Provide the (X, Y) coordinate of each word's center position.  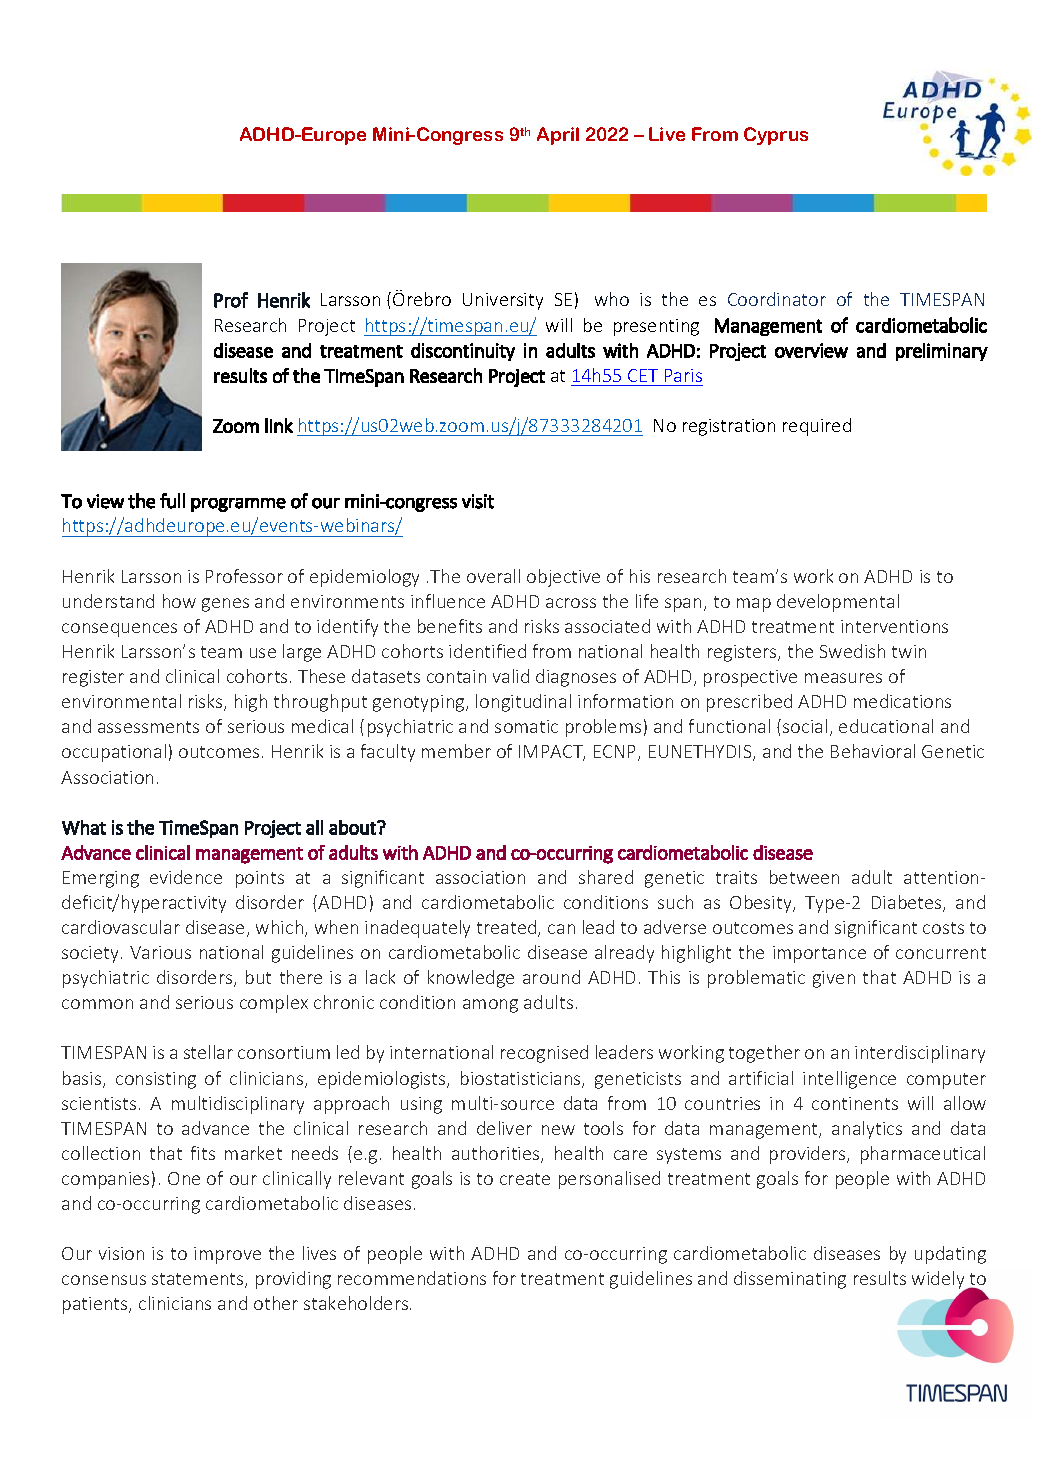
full (172, 501)
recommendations (412, 1278)
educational (886, 726)
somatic (526, 726)
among (490, 1006)
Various (160, 952)
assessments (148, 727)
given (834, 979)
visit (478, 501)
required (817, 427)
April (558, 136)
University (503, 301)
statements (199, 1280)
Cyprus (776, 136)
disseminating (790, 1280)
